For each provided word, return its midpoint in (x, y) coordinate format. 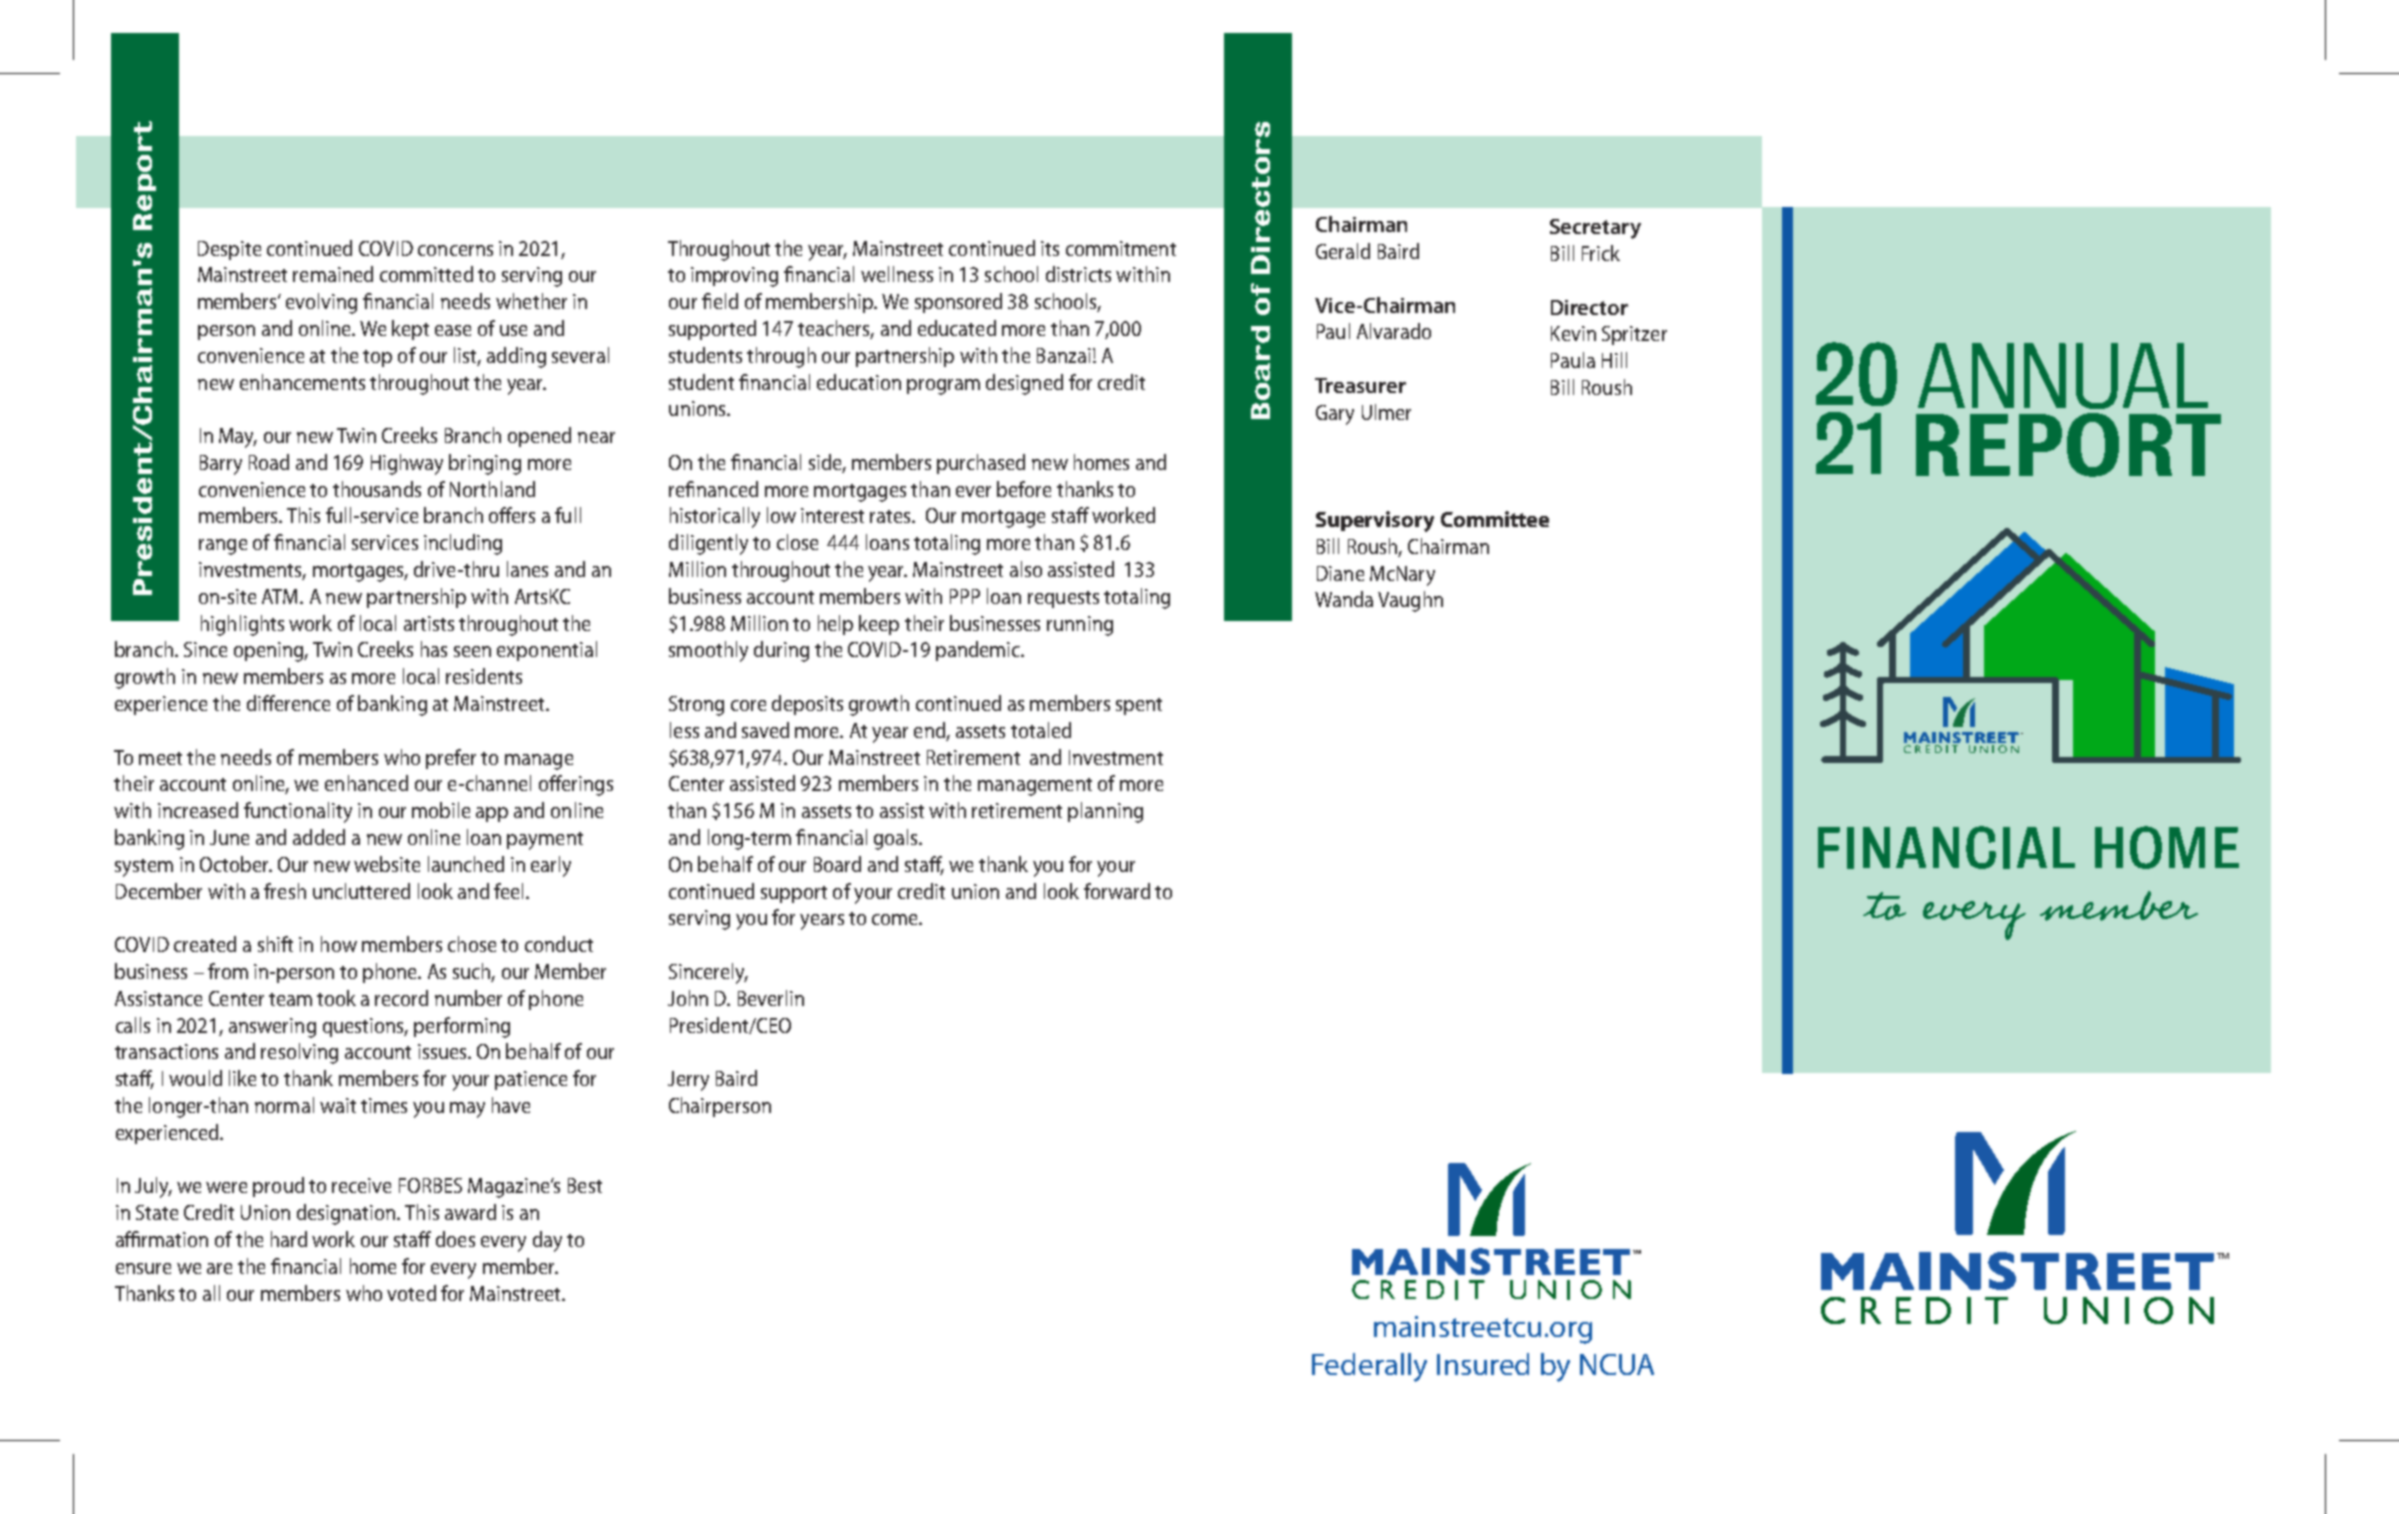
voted (411, 1293)
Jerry (688, 1081)
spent (1139, 706)
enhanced (366, 783)
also (1026, 569)
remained (333, 274)
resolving (299, 1053)
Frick (1601, 253)
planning (1105, 812)
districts (1078, 274)
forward (1117, 891)
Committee (1495, 519)
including (463, 544)
